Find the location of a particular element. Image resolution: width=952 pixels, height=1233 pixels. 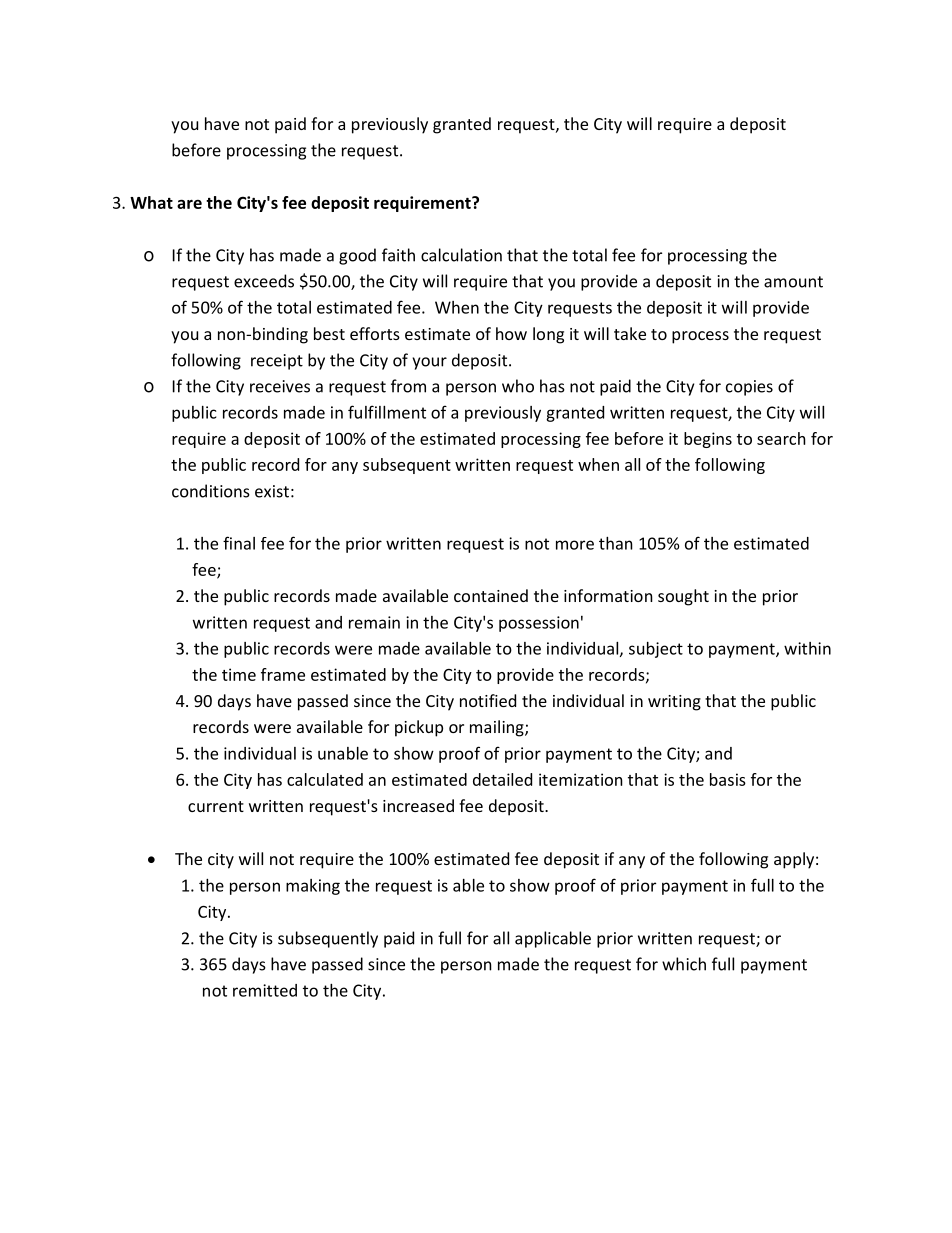

final is located at coordinates (239, 543).
